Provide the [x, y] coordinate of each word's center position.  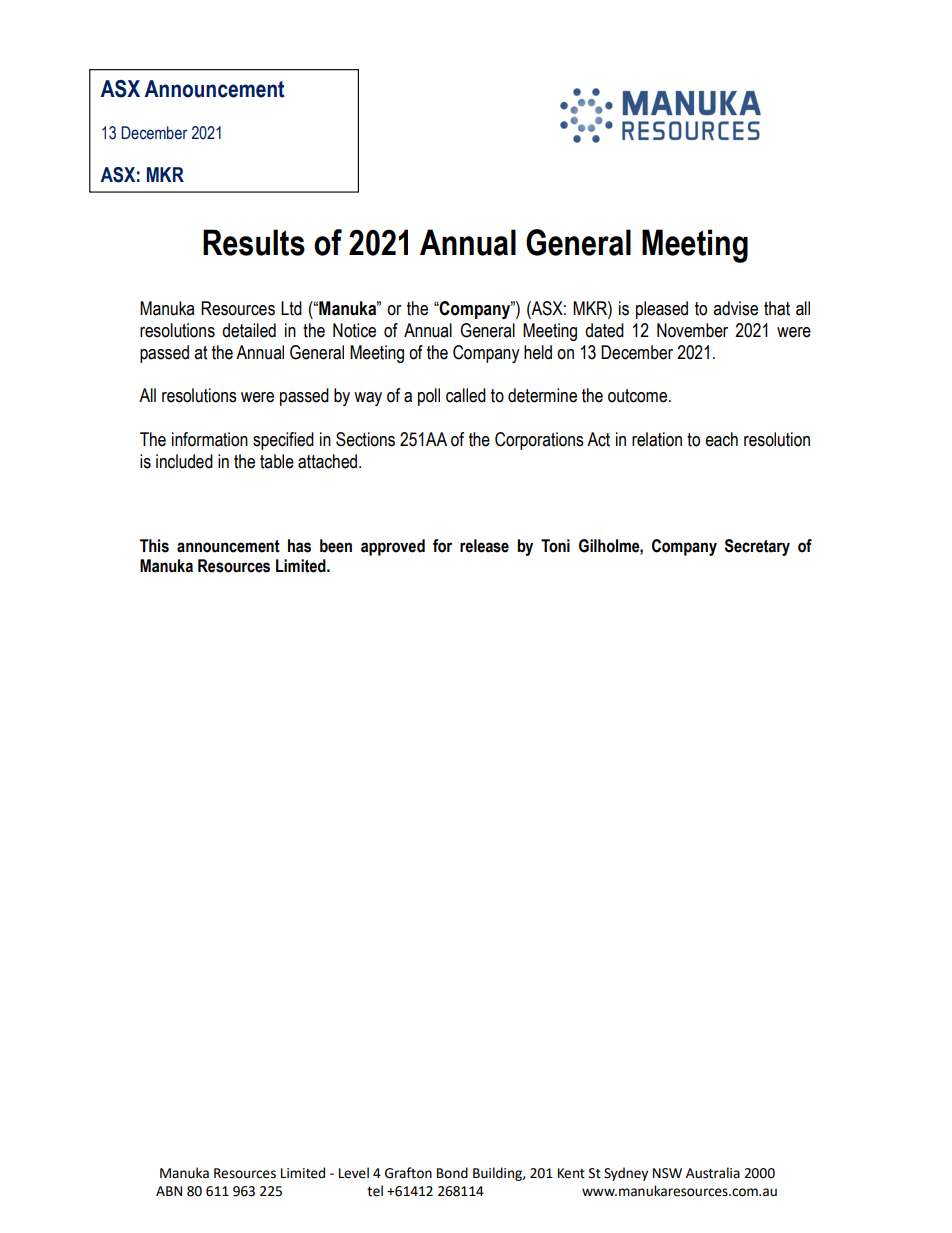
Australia [713, 1173]
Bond [452, 1173]
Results [254, 242]
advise [735, 308]
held [538, 352]
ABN [169, 1191]
